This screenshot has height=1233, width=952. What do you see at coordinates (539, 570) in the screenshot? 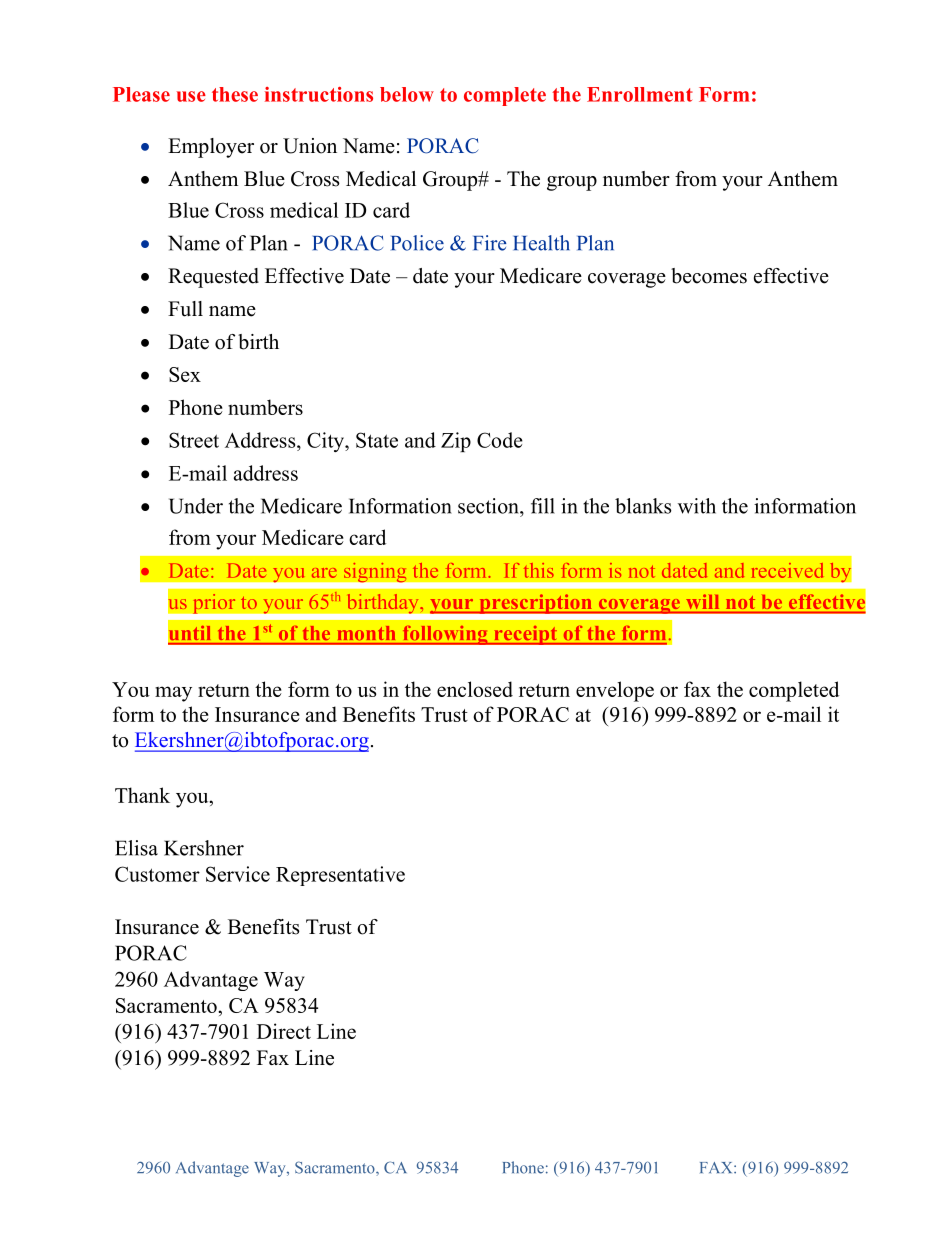
I see `this` at bounding box center [539, 570].
